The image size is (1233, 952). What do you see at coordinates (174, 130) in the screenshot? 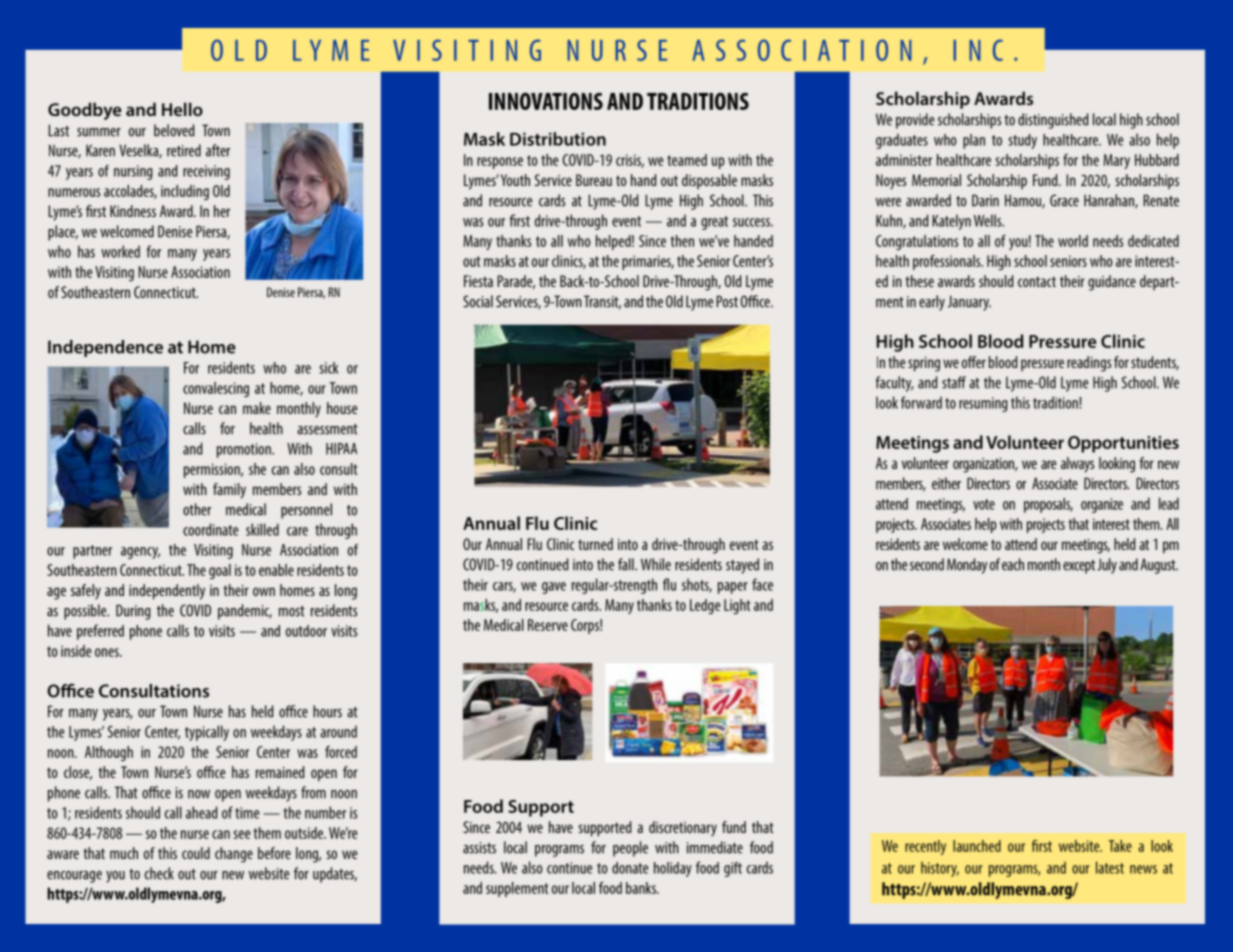
I see `beloved` at bounding box center [174, 130].
